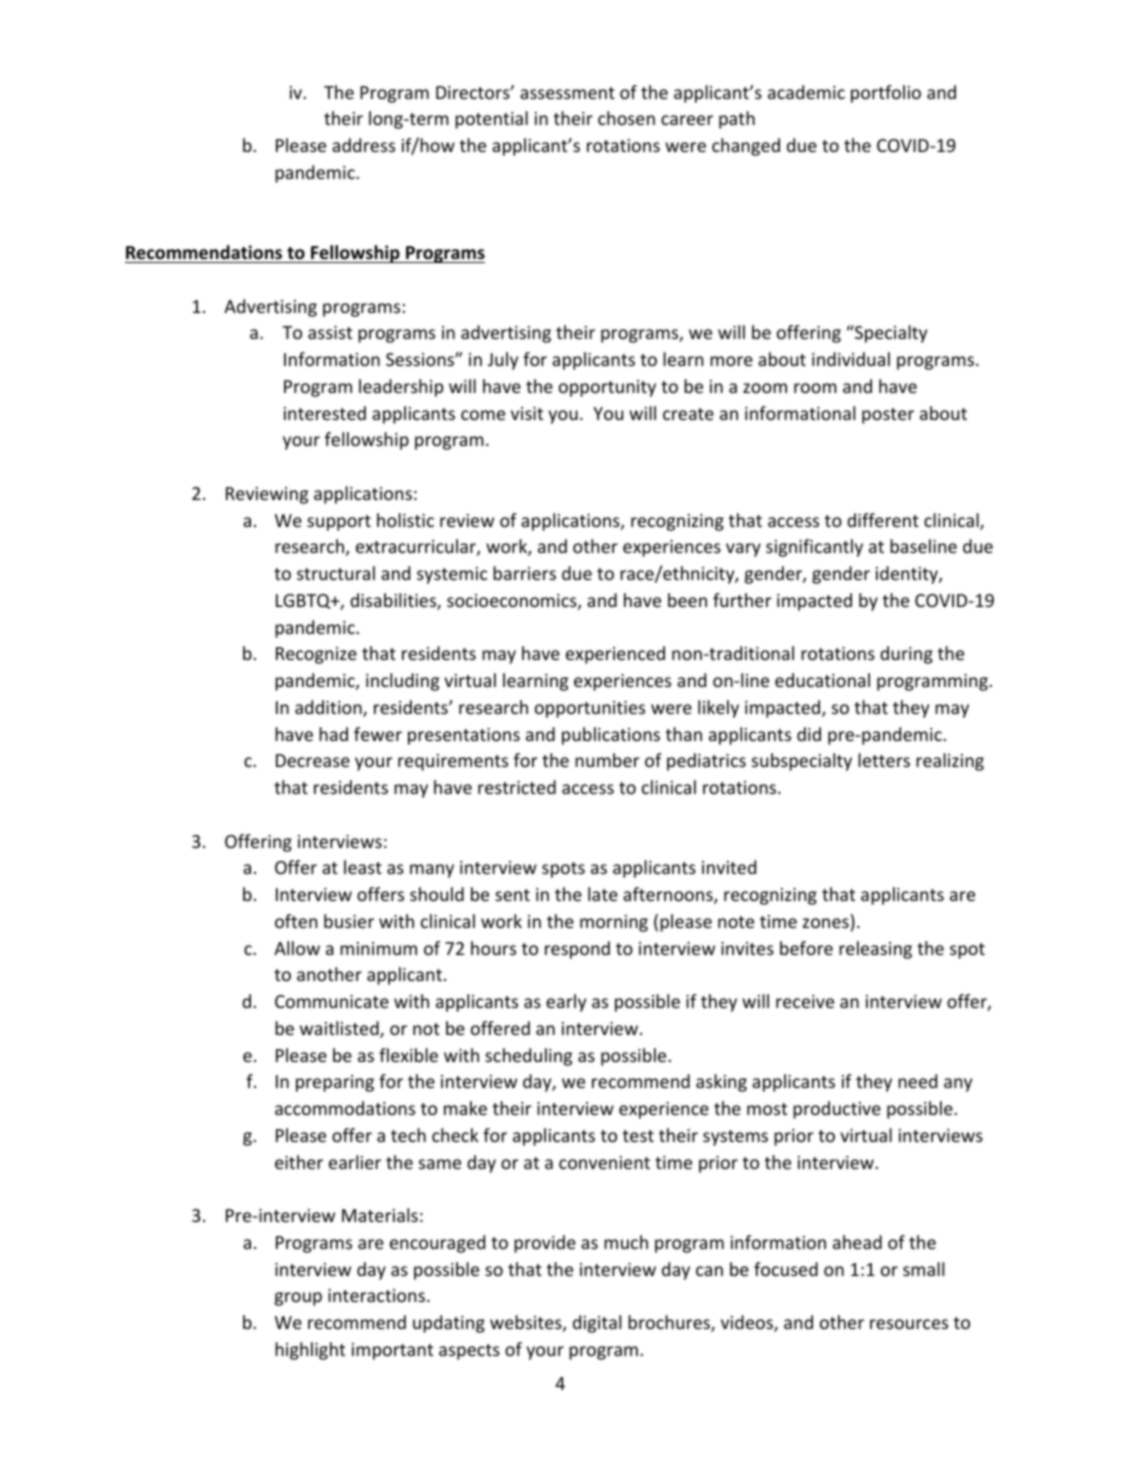 The image size is (1129, 1462). What do you see at coordinates (611, 736) in the document?
I see `publications` at bounding box center [611, 736].
